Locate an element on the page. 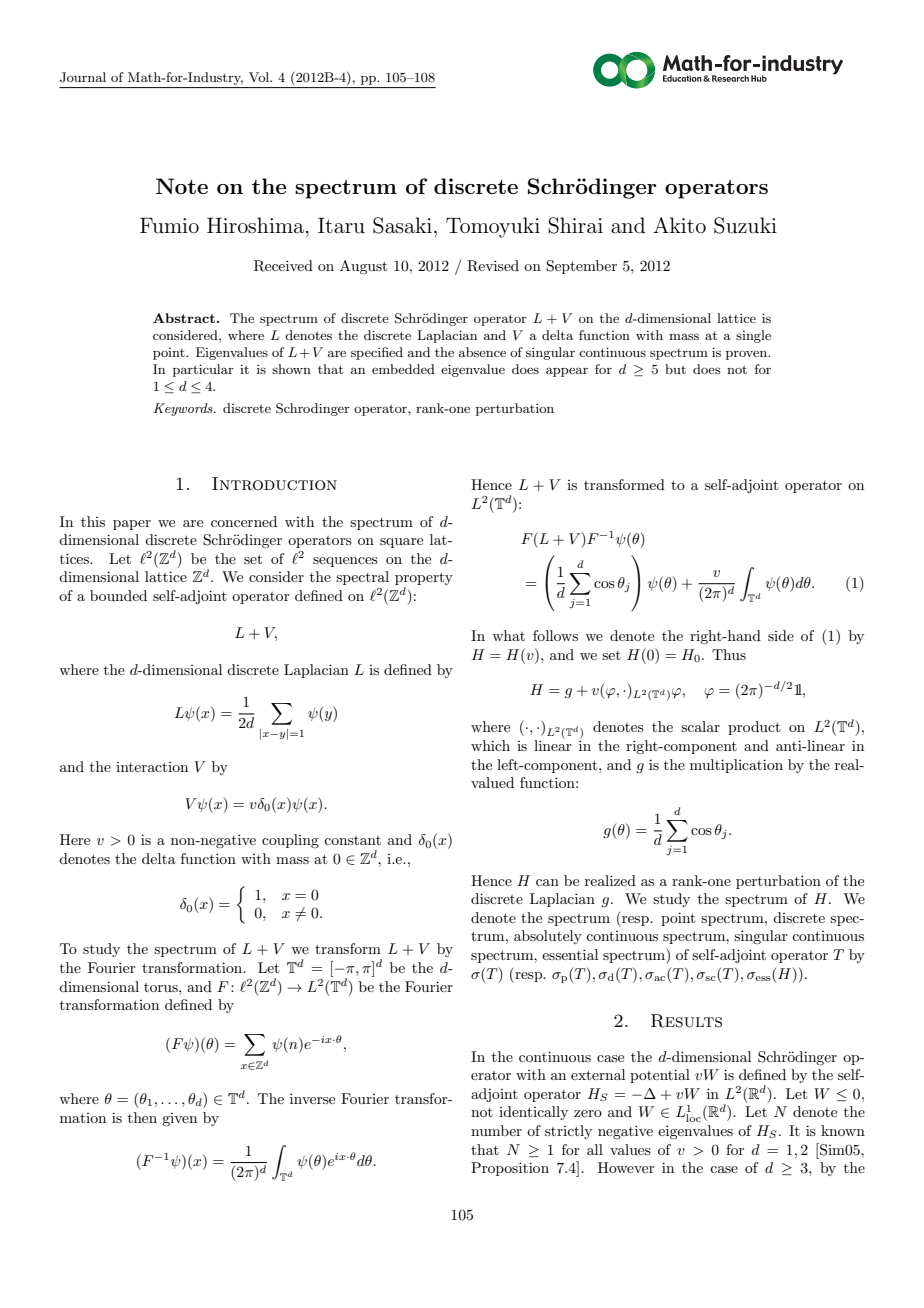  coupling is located at coordinates (290, 841).
